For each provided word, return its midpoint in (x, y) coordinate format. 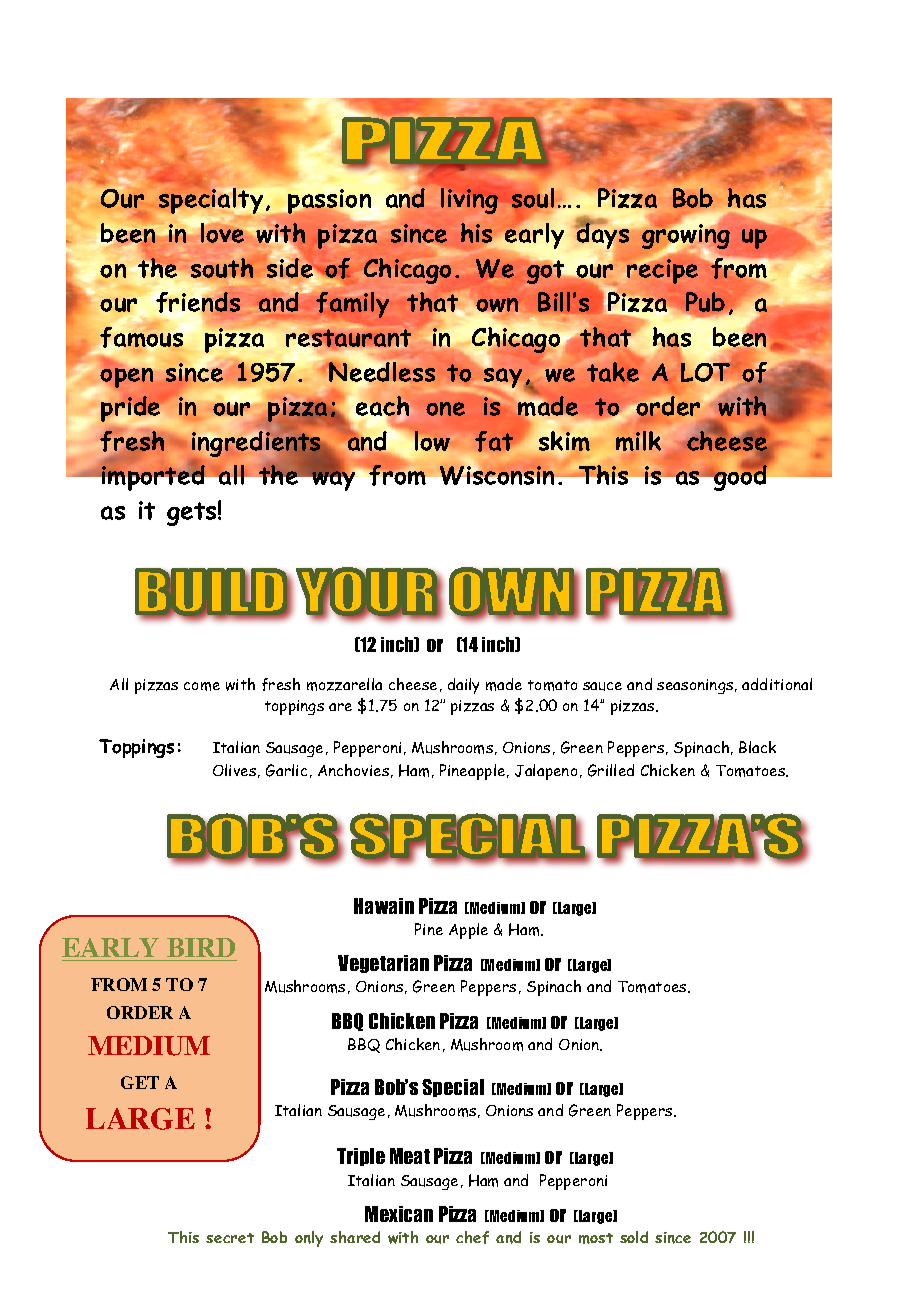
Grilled (611, 770)
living (469, 201)
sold (634, 1237)
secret (230, 1238)
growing (686, 237)
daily (463, 686)
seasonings (696, 686)
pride (130, 409)
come (202, 686)
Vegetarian (383, 964)
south (222, 268)
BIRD (201, 947)
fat (494, 441)
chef (472, 1237)
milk (638, 441)
